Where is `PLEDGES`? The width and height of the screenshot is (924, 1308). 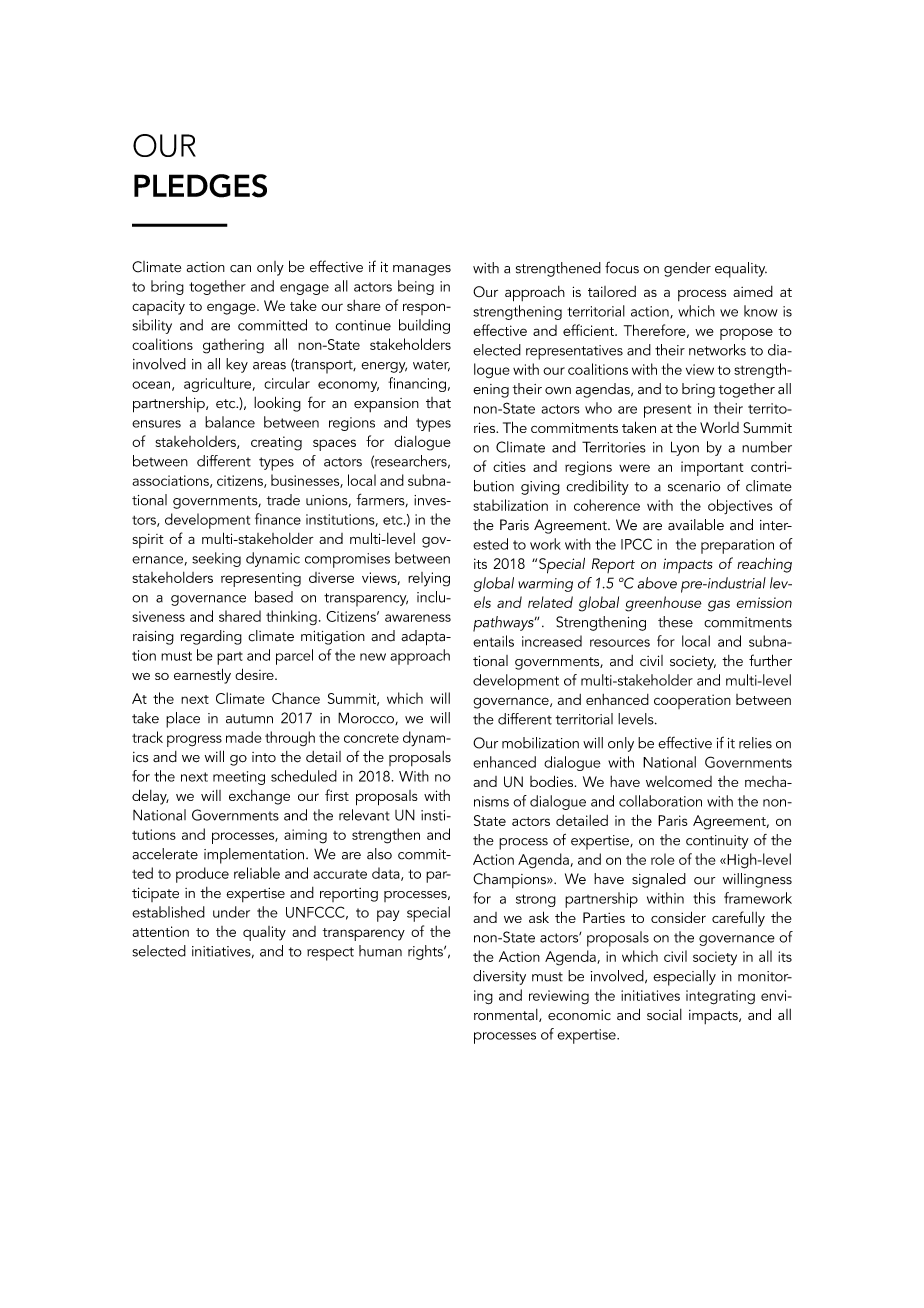
PLEDGES is located at coordinates (200, 186).
